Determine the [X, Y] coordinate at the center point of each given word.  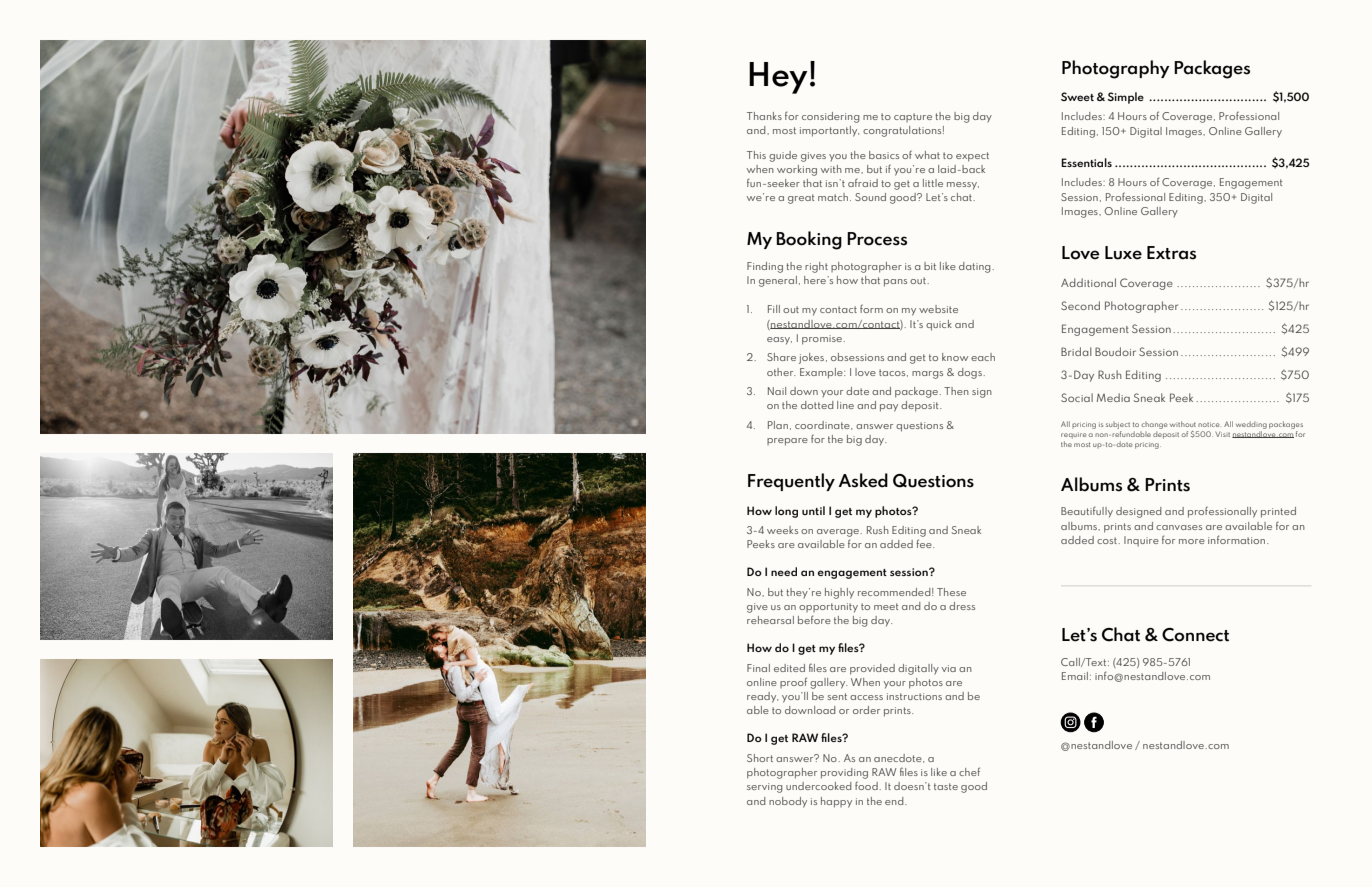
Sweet [1077, 96]
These [951, 592]
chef [969, 771]
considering [831, 117]
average [839, 533]
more [1192, 541]
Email [1075, 676]
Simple [1126, 98]
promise [823, 340]
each [983, 357]
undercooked [819, 786]
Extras [1171, 253]
